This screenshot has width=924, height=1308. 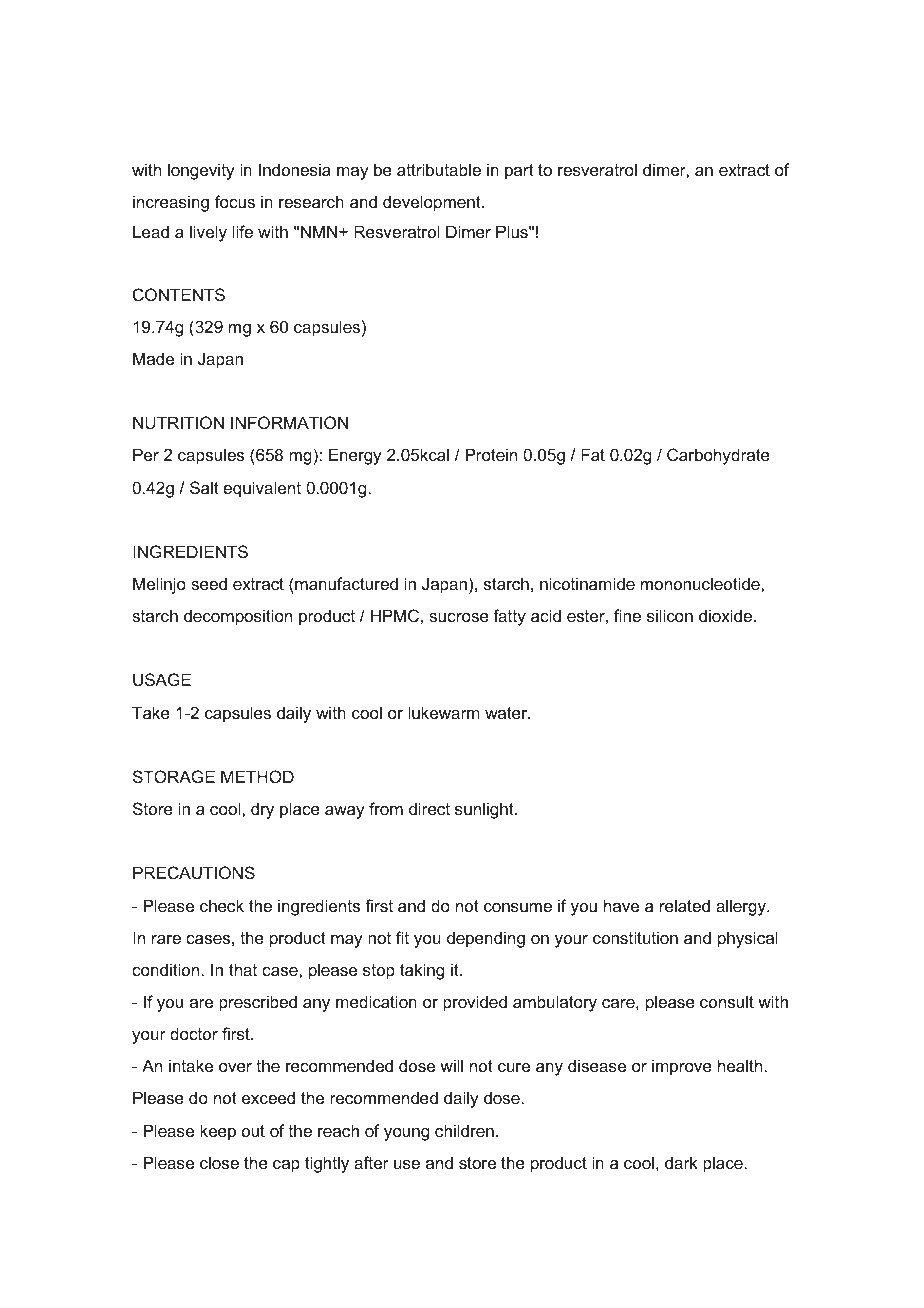 I want to click on focus, so click(x=235, y=201).
